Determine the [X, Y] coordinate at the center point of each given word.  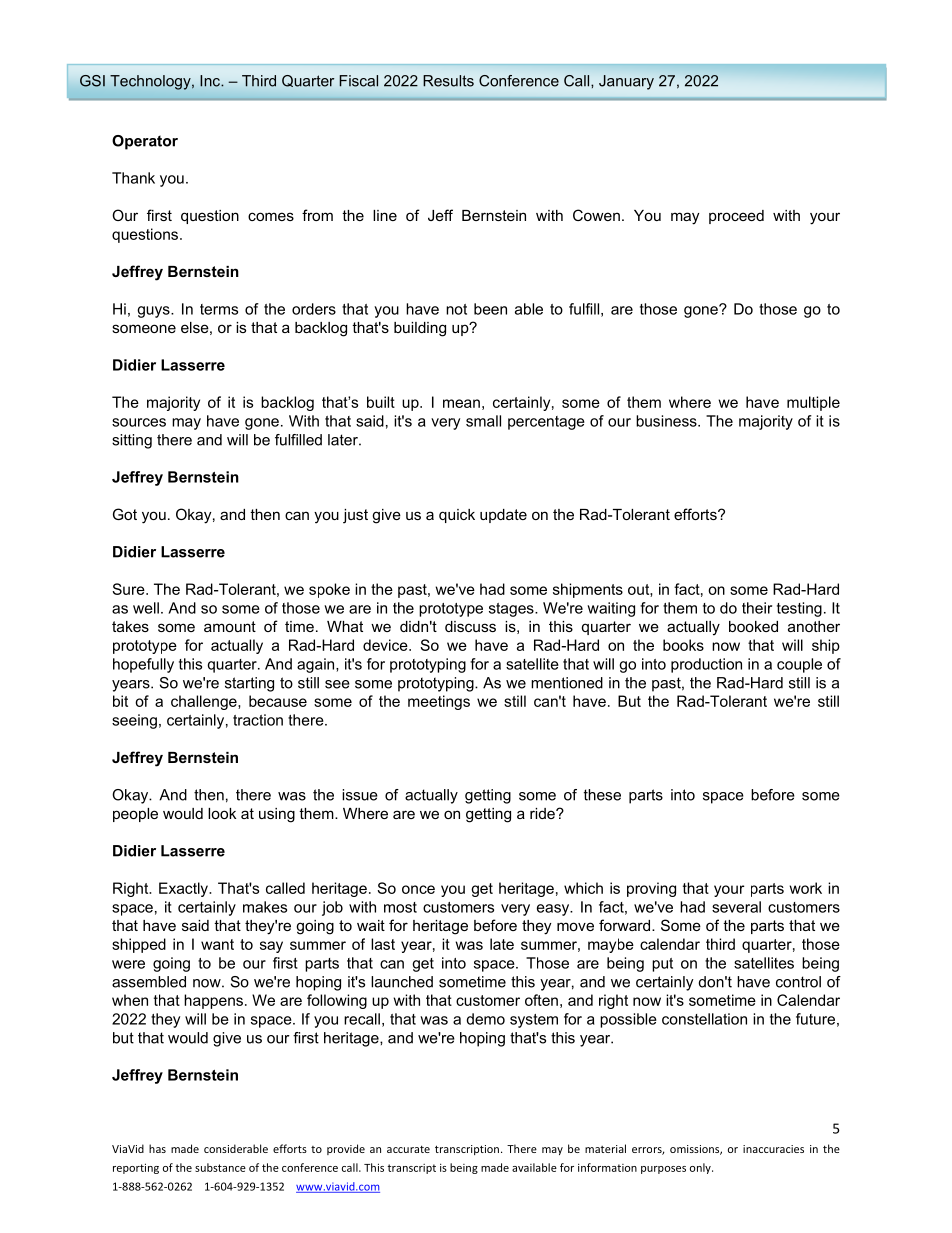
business [667, 421]
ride [543, 813]
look [222, 813]
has [157, 1148]
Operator [145, 142]
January [626, 82]
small [483, 421]
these [602, 795]
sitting [132, 441]
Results [448, 81]
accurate [408, 1149]
